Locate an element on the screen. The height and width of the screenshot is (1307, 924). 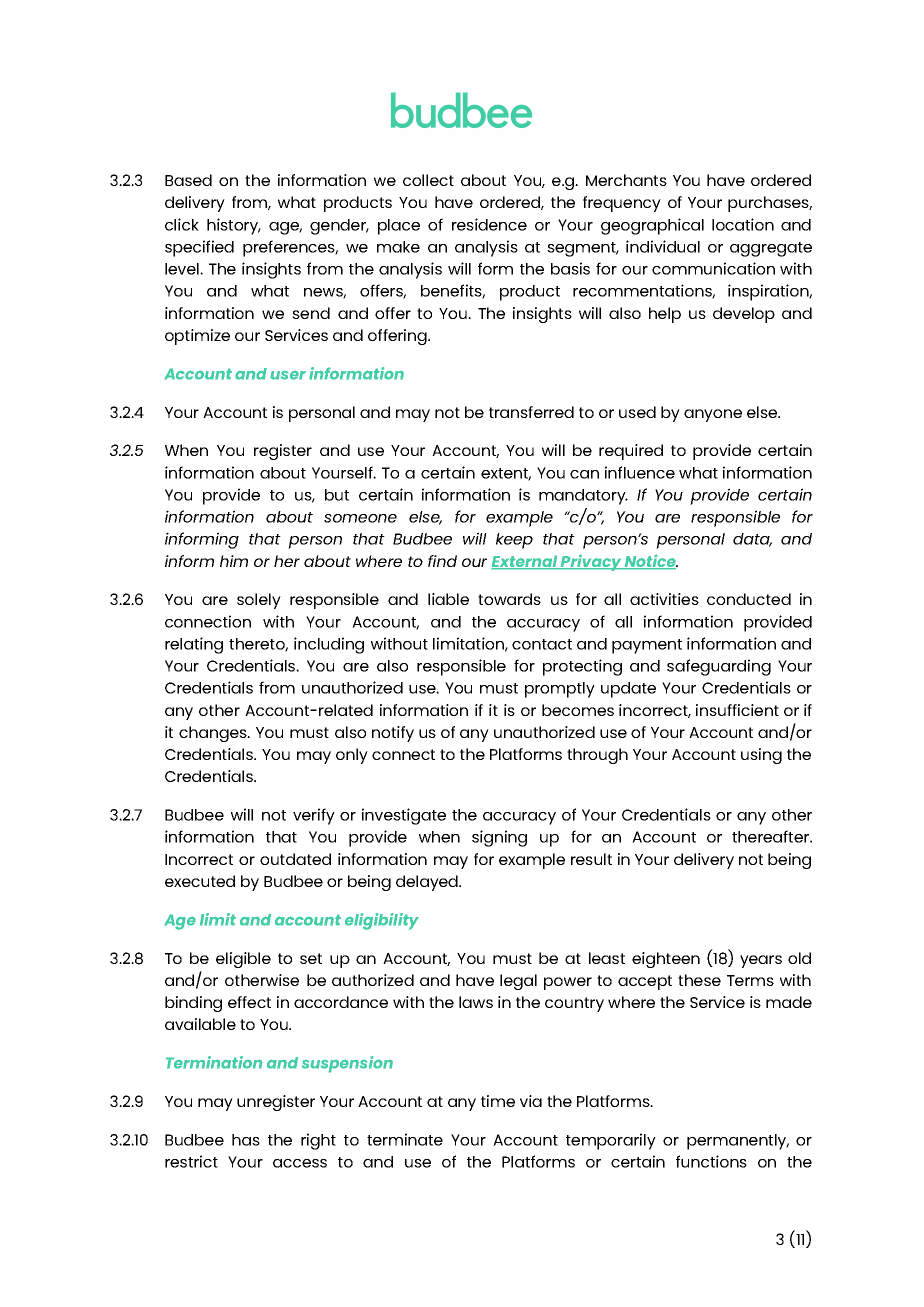
access is located at coordinates (300, 1163).
